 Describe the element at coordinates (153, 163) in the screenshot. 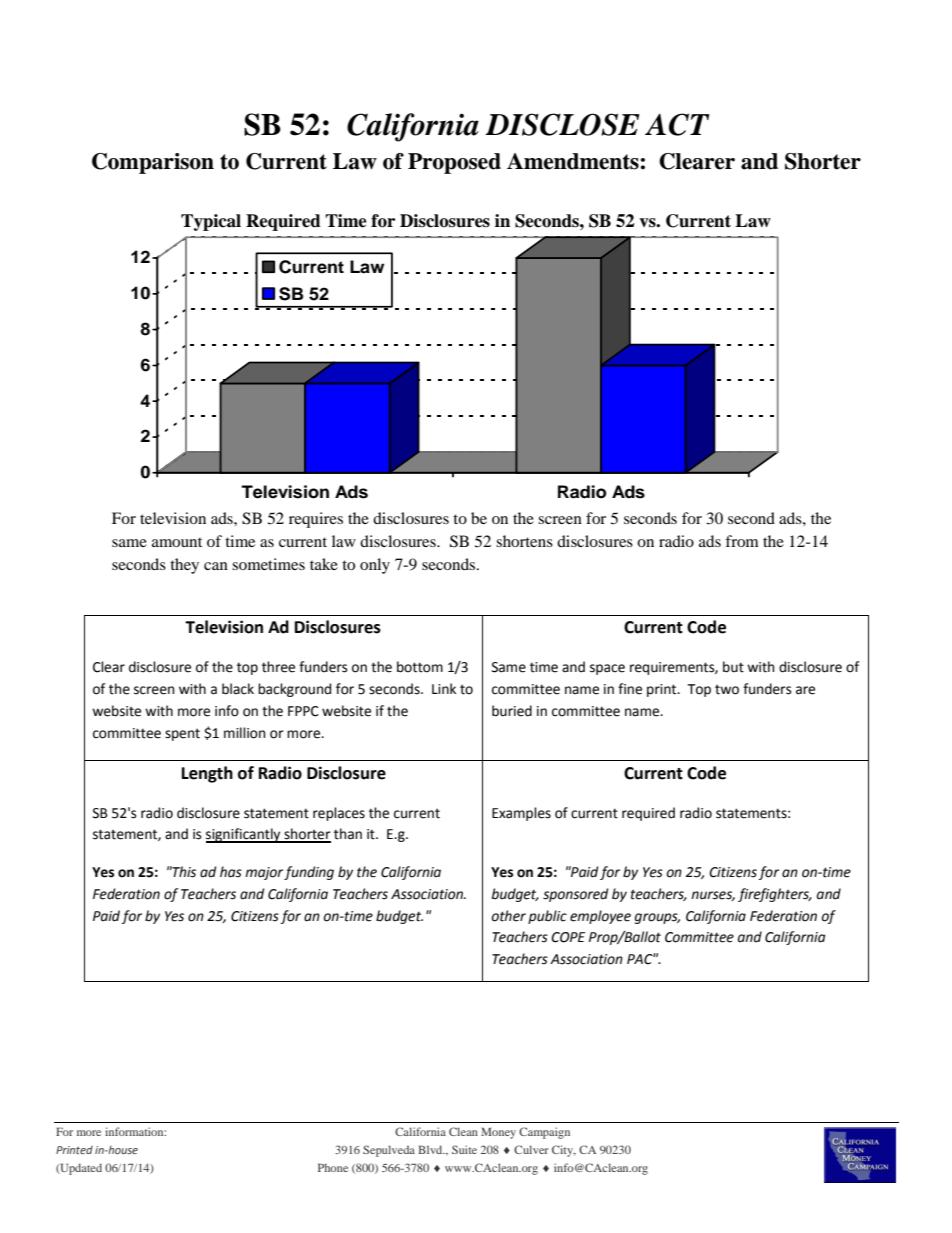

I see `Comparison` at that location.
